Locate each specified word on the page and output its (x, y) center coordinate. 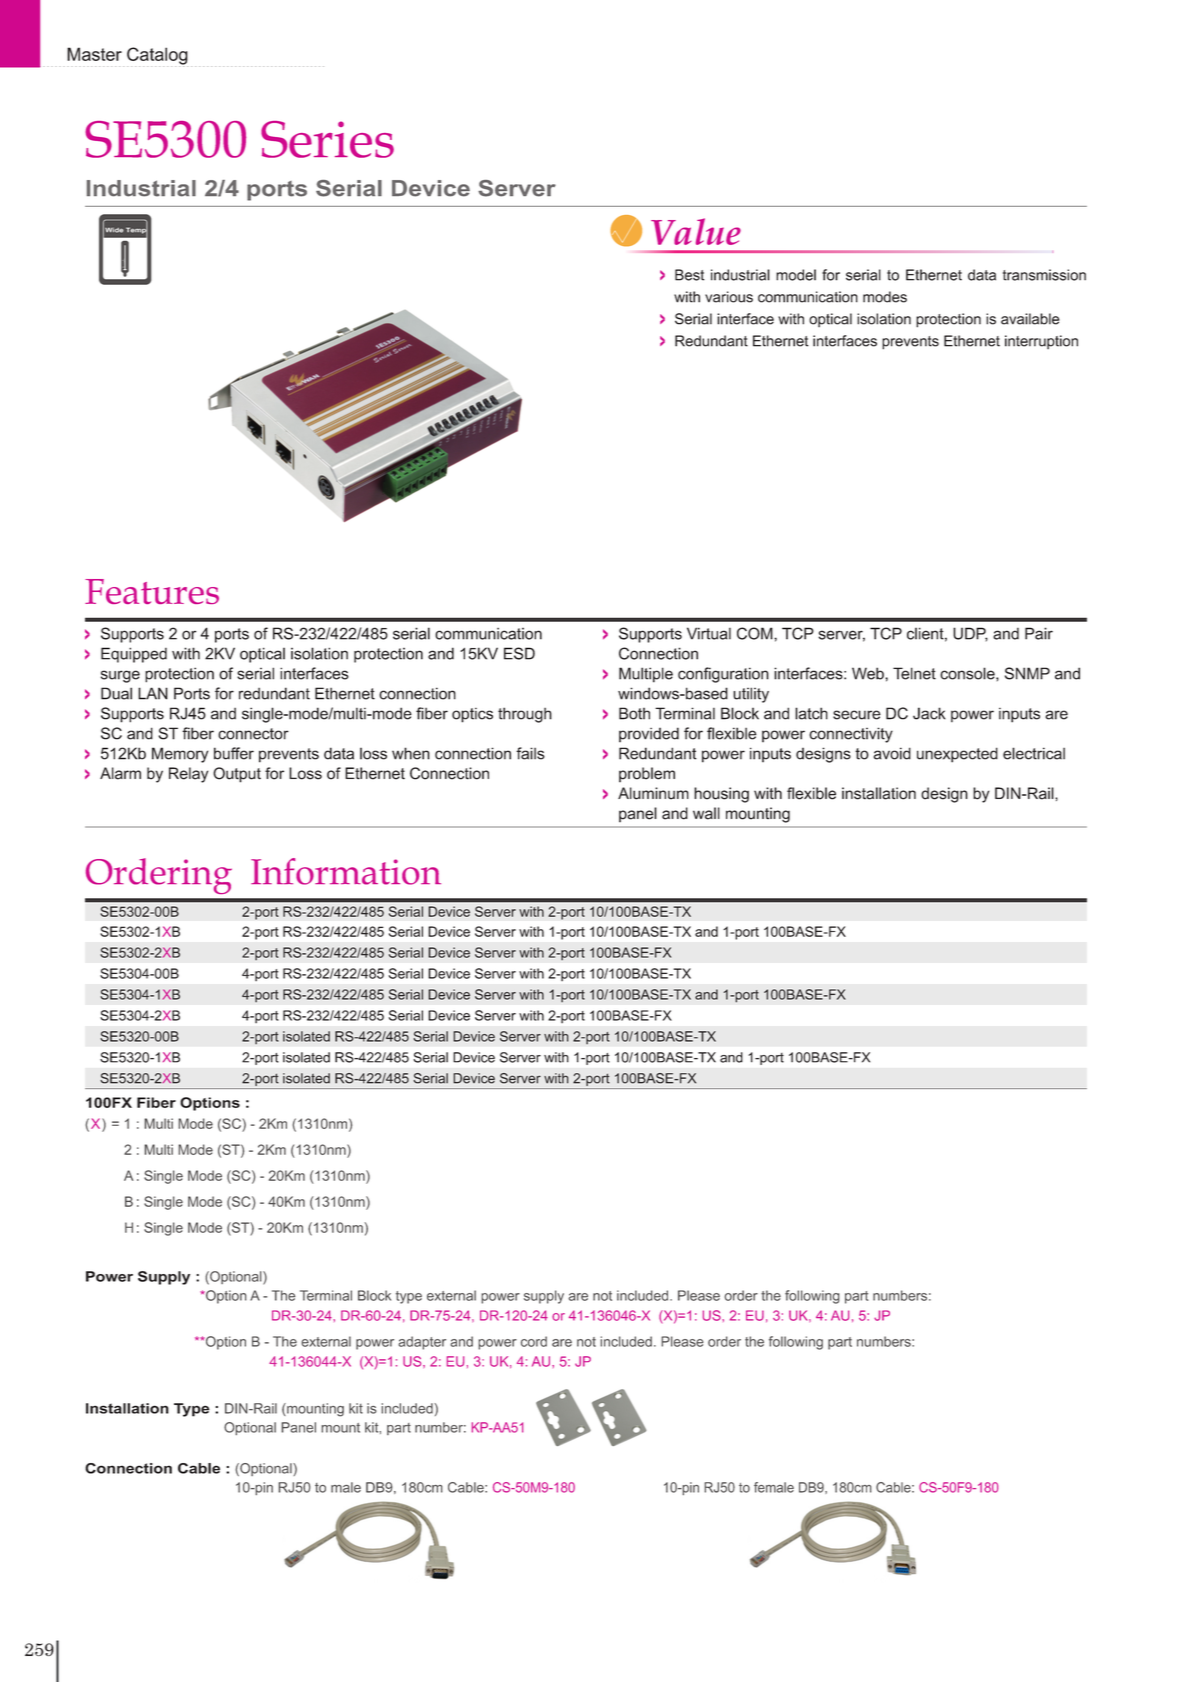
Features (152, 591)
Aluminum (653, 793)
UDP (970, 634)
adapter (422, 1343)
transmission (1044, 275)
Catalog (157, 57)
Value (696, 231)
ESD (519, 653)
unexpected (957, 755)
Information (346, 871)
